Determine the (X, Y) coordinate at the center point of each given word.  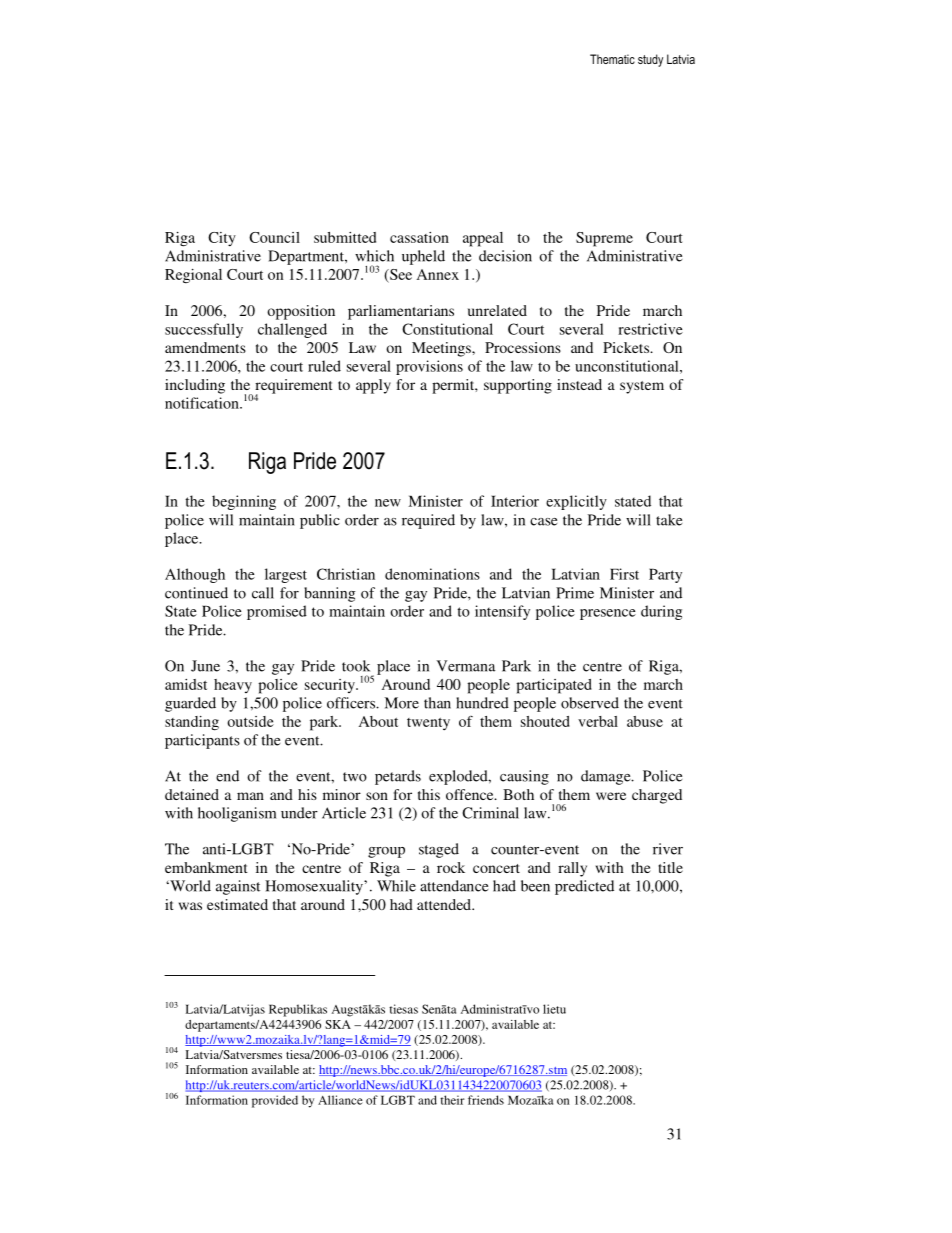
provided (275, 1101)
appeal (483, 239)
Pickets (627, 347)
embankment (206, 867)
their (452, 1100)
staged (439, 850)
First (624, 574)
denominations (432, 574)
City (222, 239)
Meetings (442, 349)
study (650, 60)
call (263, 593)
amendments (205, 347)
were (611, 796)
